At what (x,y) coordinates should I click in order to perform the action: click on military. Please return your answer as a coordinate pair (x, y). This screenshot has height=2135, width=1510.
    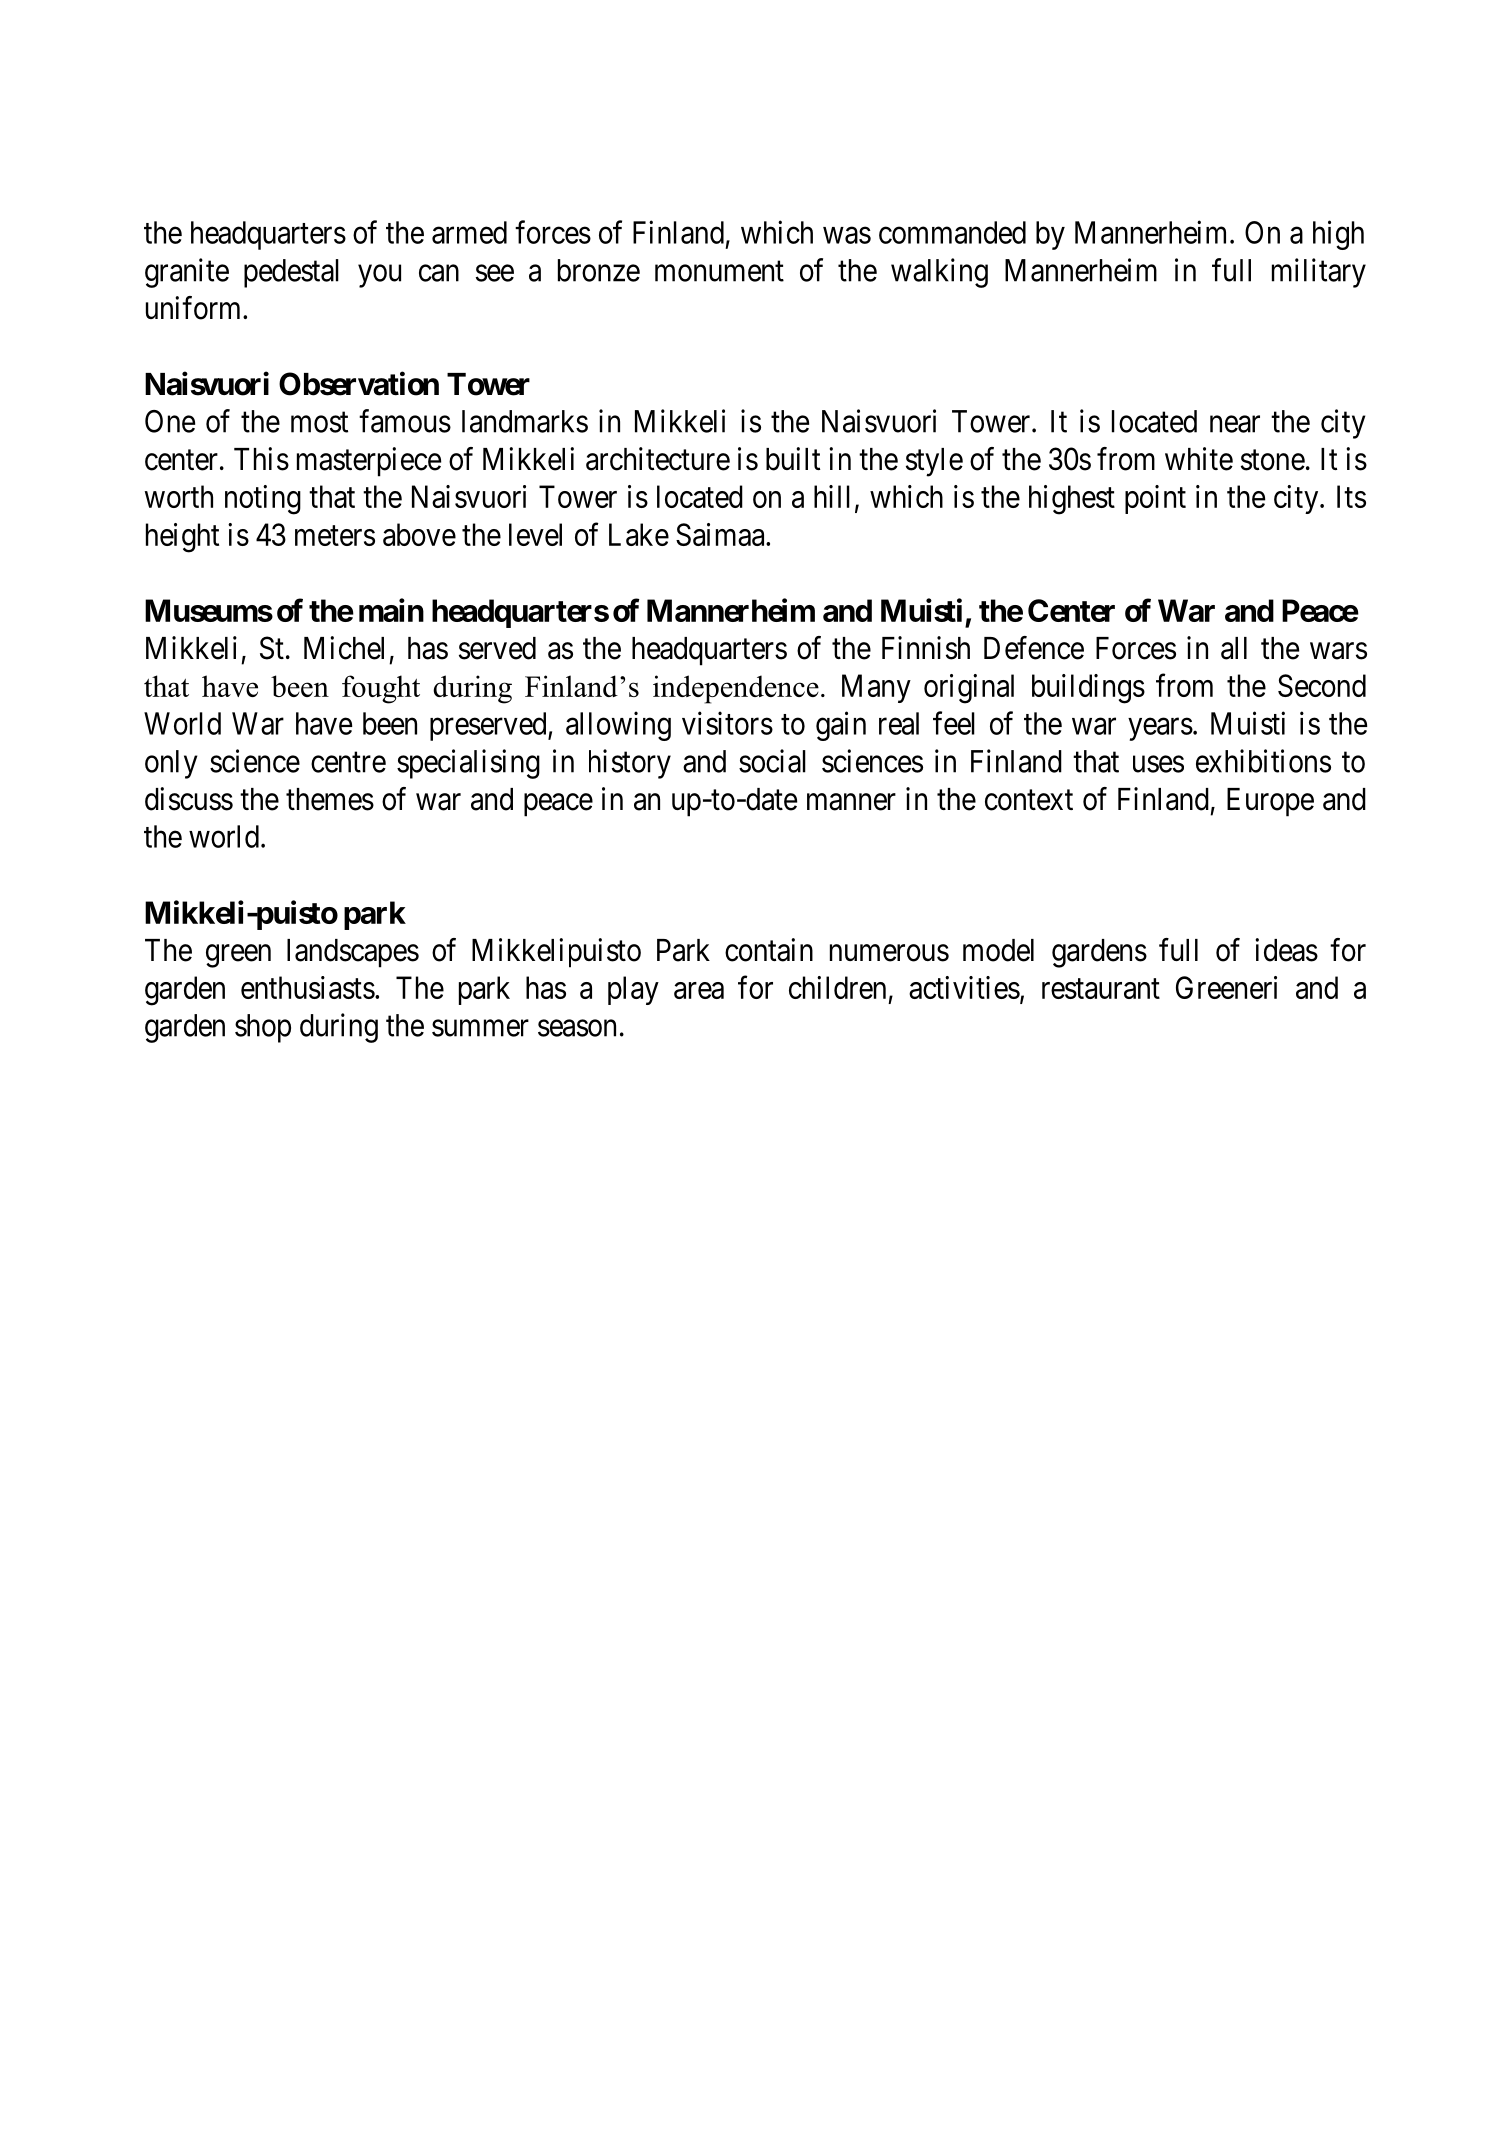
    Looking at the image, I should click on (1319, 273).
